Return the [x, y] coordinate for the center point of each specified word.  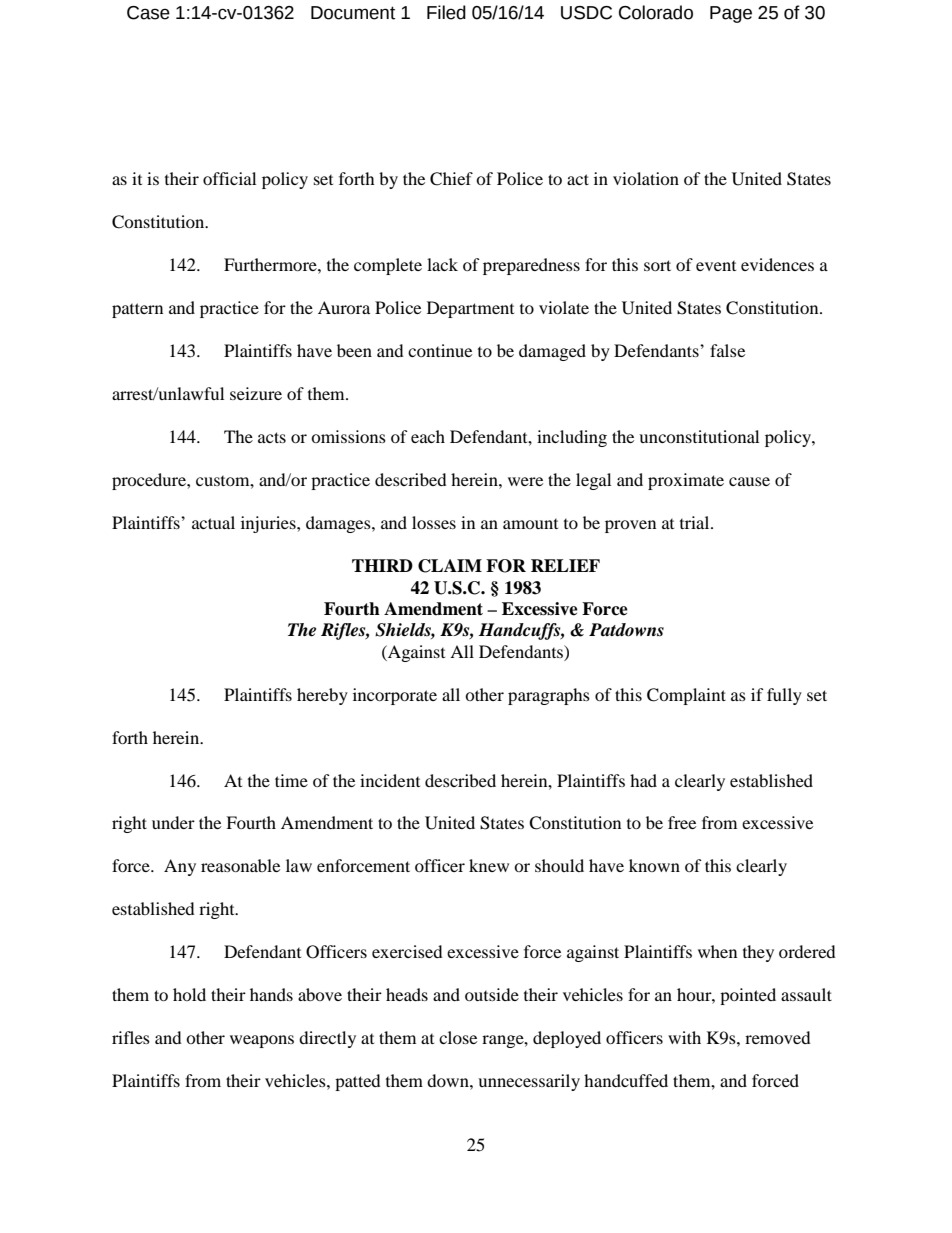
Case [148, 13]
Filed [446, 12]
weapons [262, 1041]
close [458, 1037]
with [684, 1037]
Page [731, 14]
